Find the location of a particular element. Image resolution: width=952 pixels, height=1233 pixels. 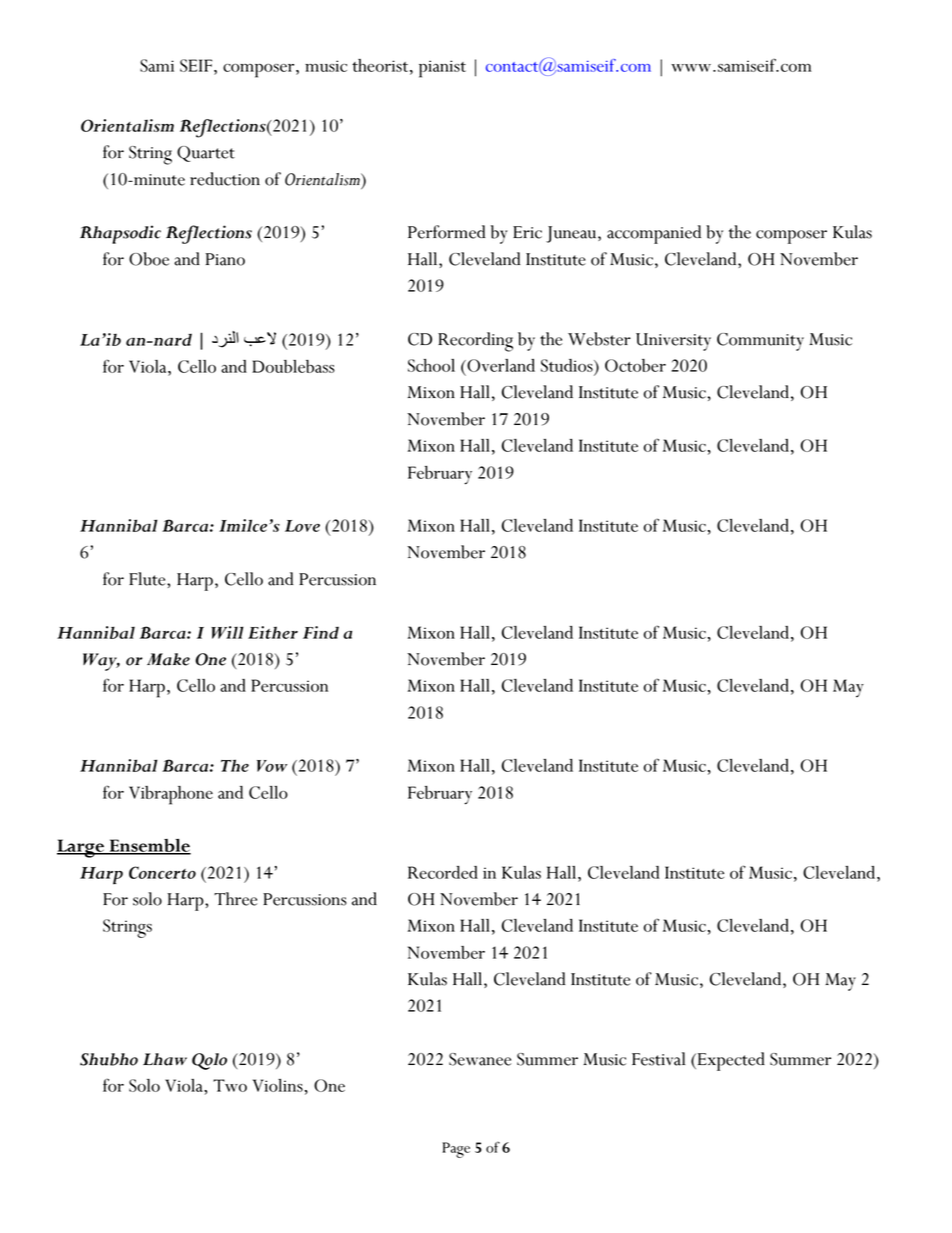

Make is located at coordinates (168, 659).
